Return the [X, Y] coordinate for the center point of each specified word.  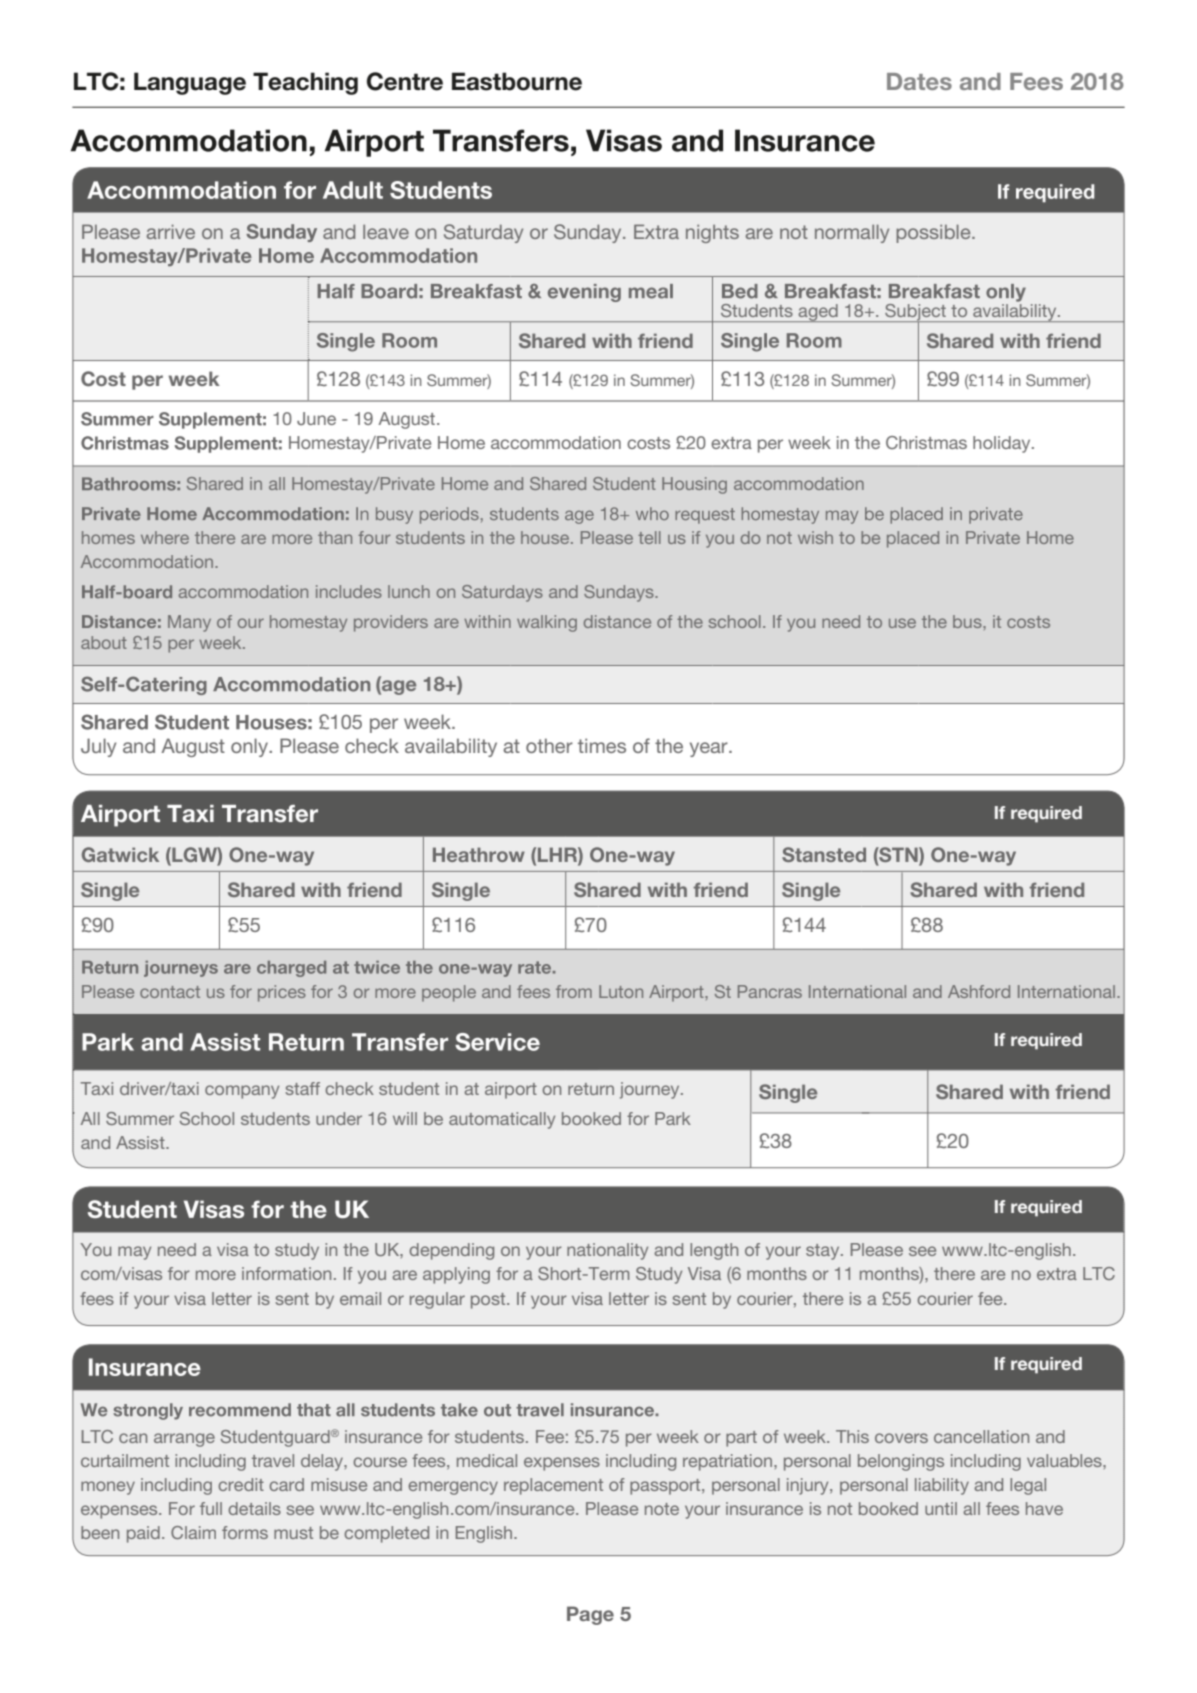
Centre [405, 81]
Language [190, 83]
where [165, 537]
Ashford [979, 991]
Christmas [926, 442]
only [250, 747]
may [134, 1253]
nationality [607, 1251]
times [602, 745]
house [546, 537]
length [714, 1251]
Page [590, 1615]
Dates [919, 81]
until [941, 1508]
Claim [193, 1532]
